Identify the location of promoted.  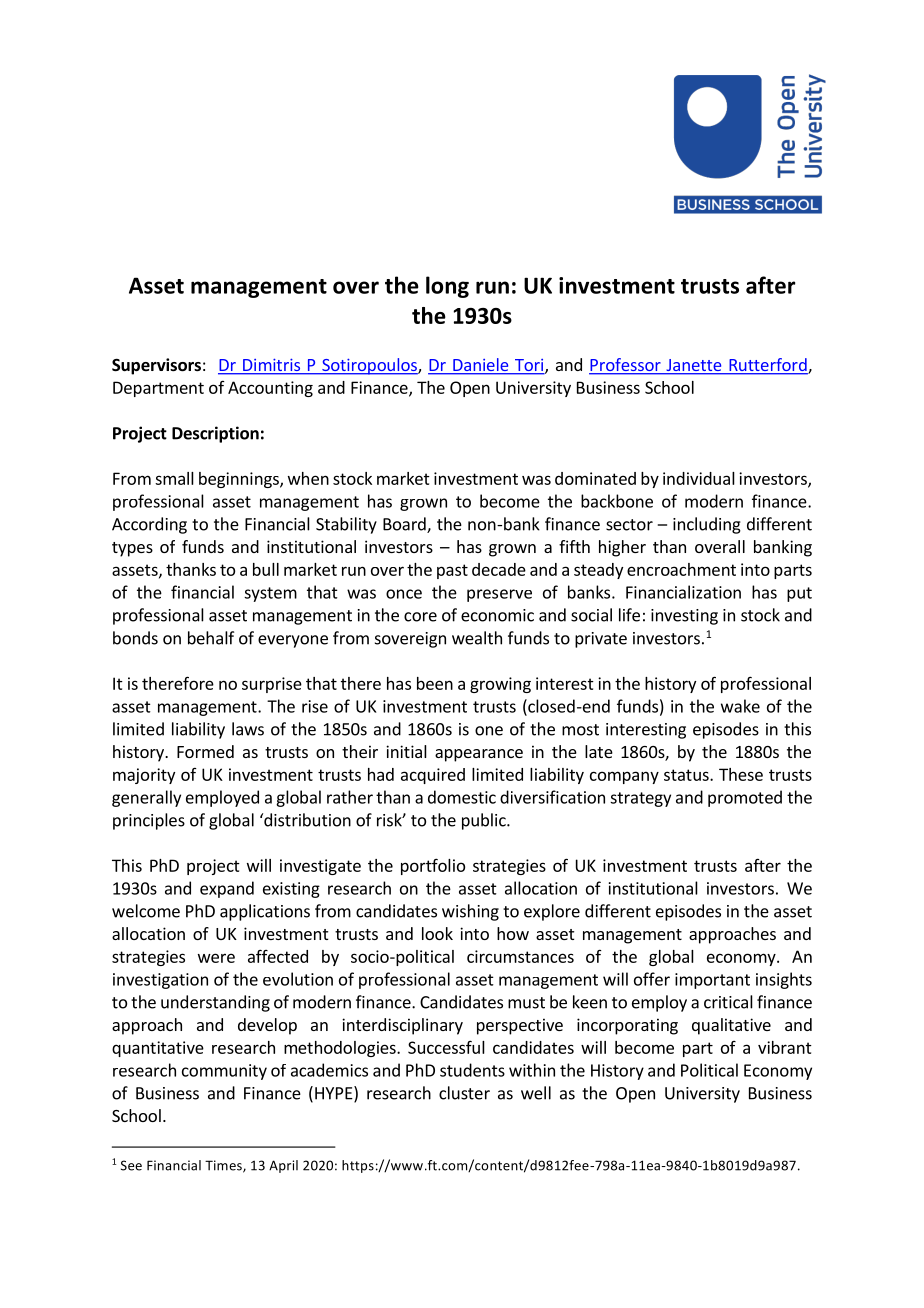
(745, 798).
